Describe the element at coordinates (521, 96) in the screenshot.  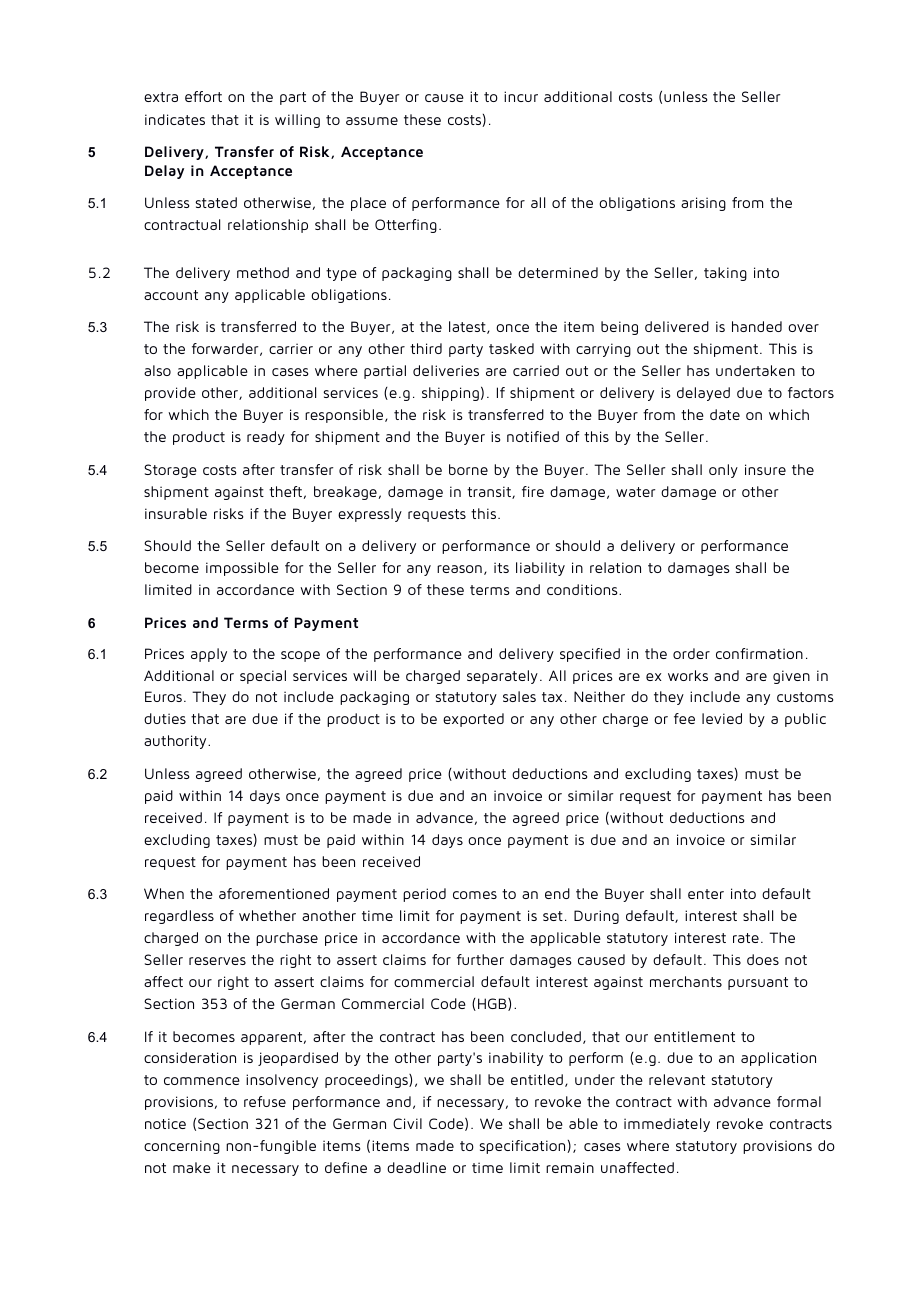
I see `incur` at that location.
